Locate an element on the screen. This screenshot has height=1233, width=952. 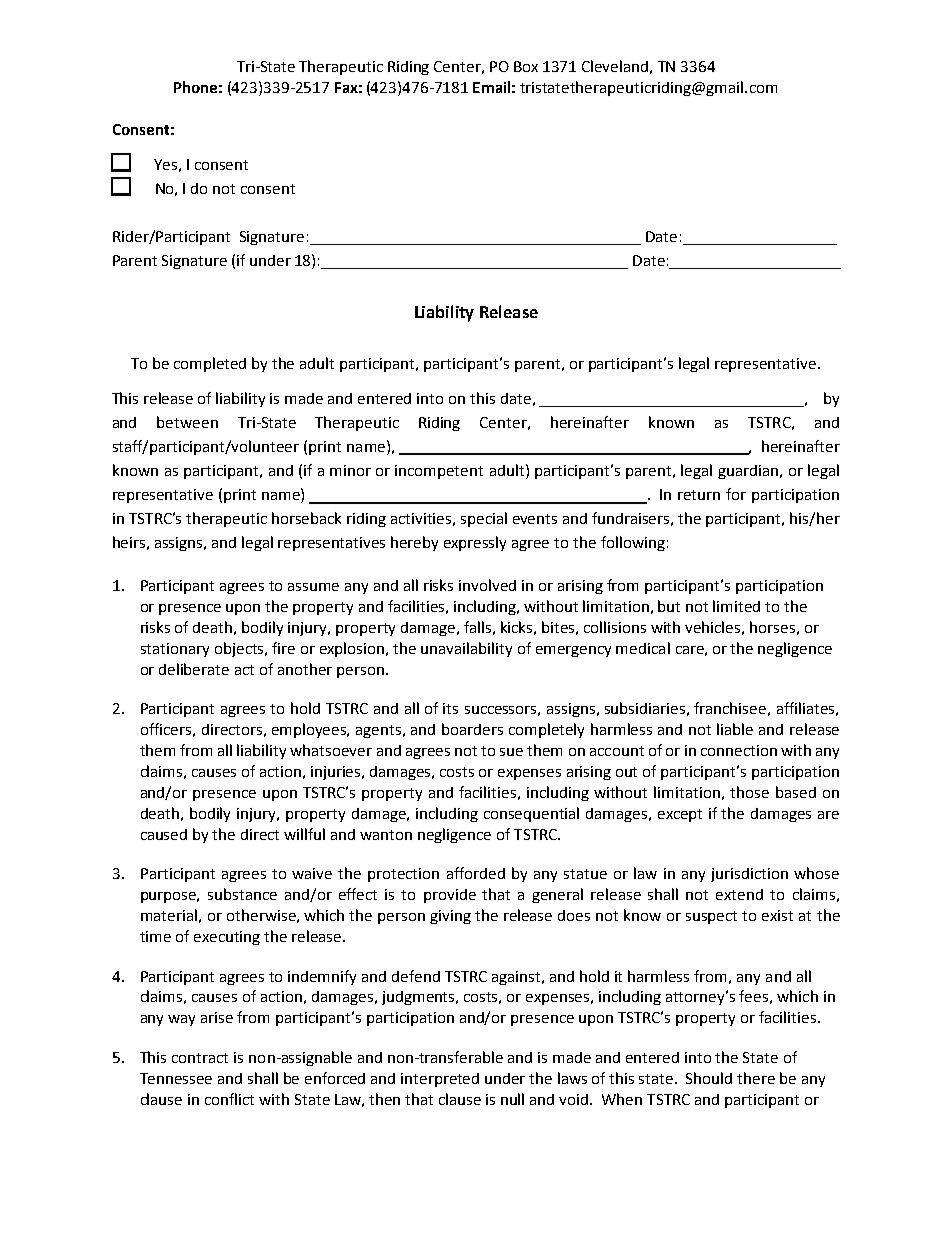
assume is located at coordinates (313, 587).
